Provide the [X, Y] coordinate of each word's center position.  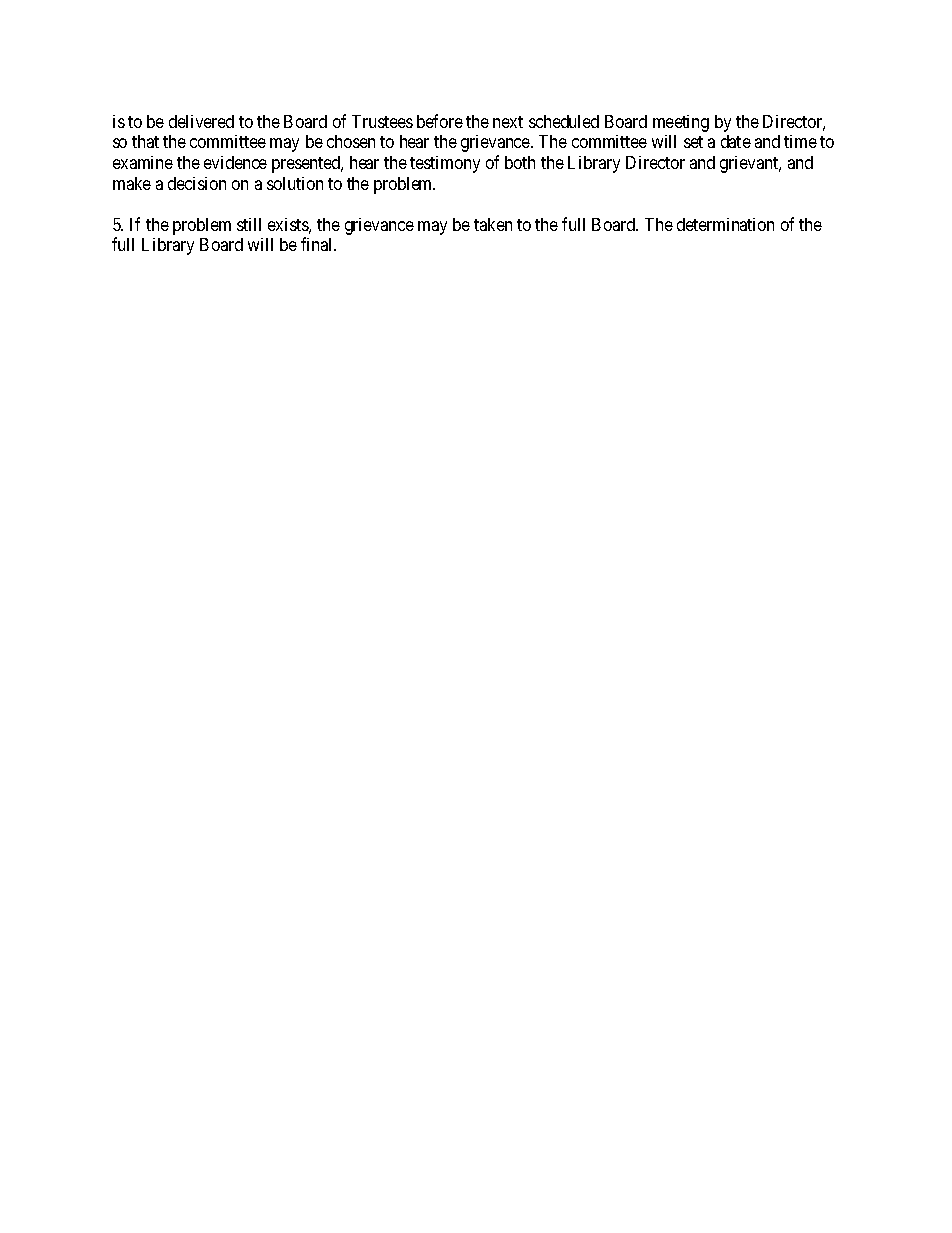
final [318, 244]
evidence [235, 162]
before [440, 121]
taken [493, 224]
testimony [445, 164]
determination [725, 224]
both [520, 162]
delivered [201, 121]
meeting [681, 123]
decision [197, 183]
